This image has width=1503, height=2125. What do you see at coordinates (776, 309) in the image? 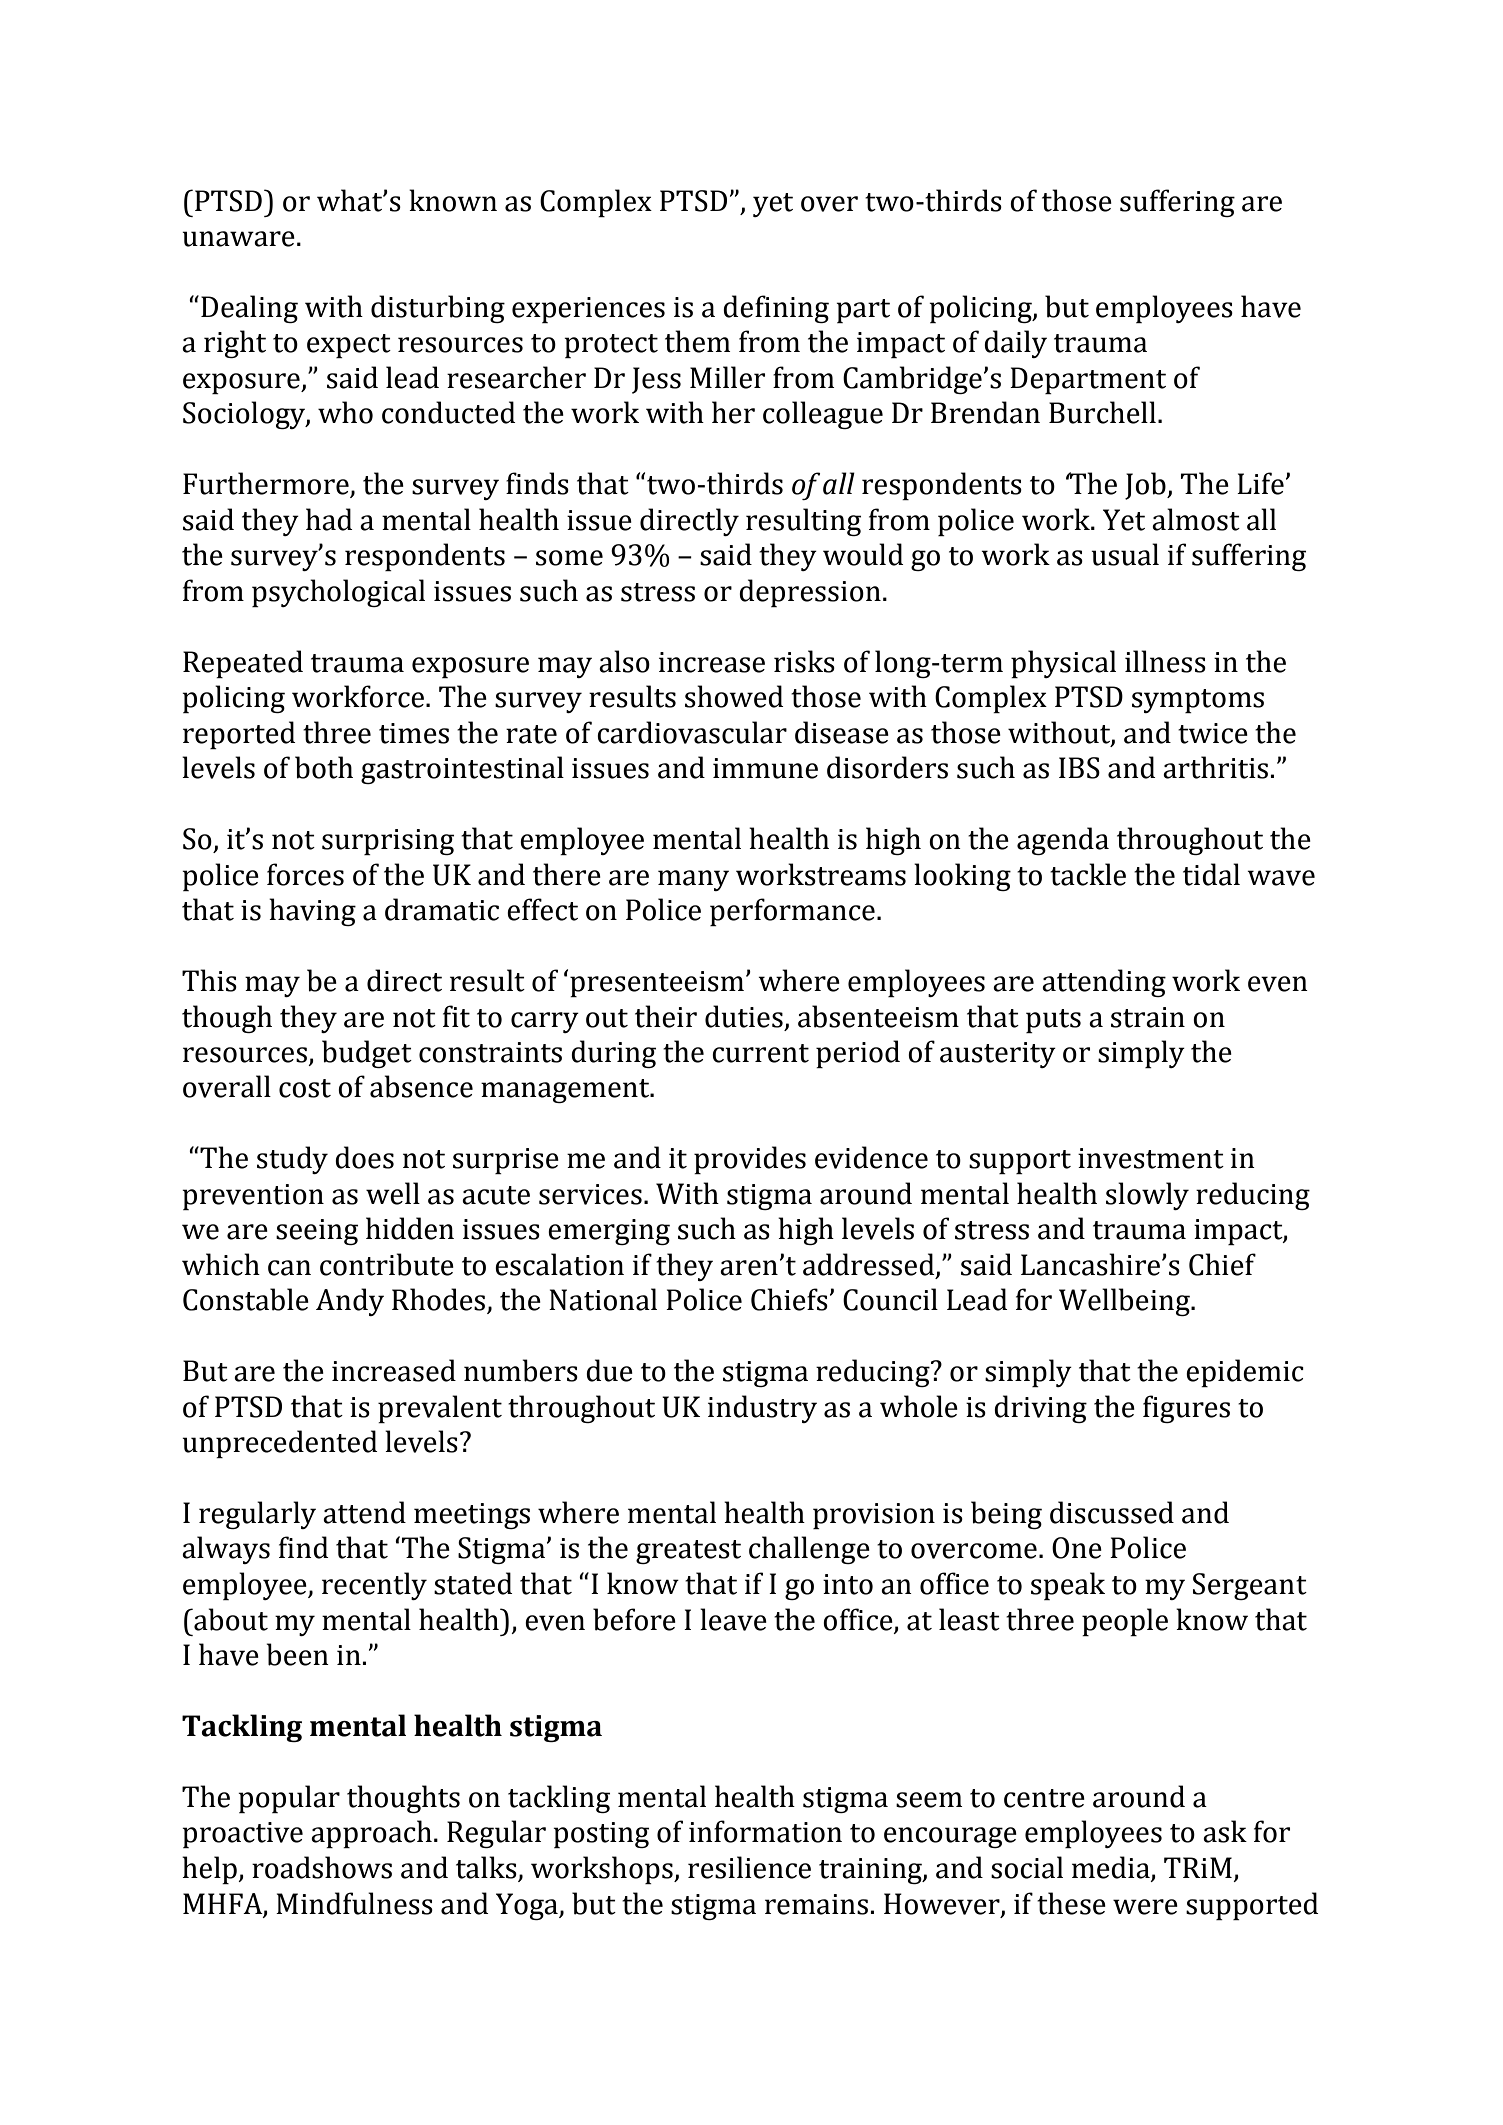
I see `defining` at bounding box center [776, 309].
